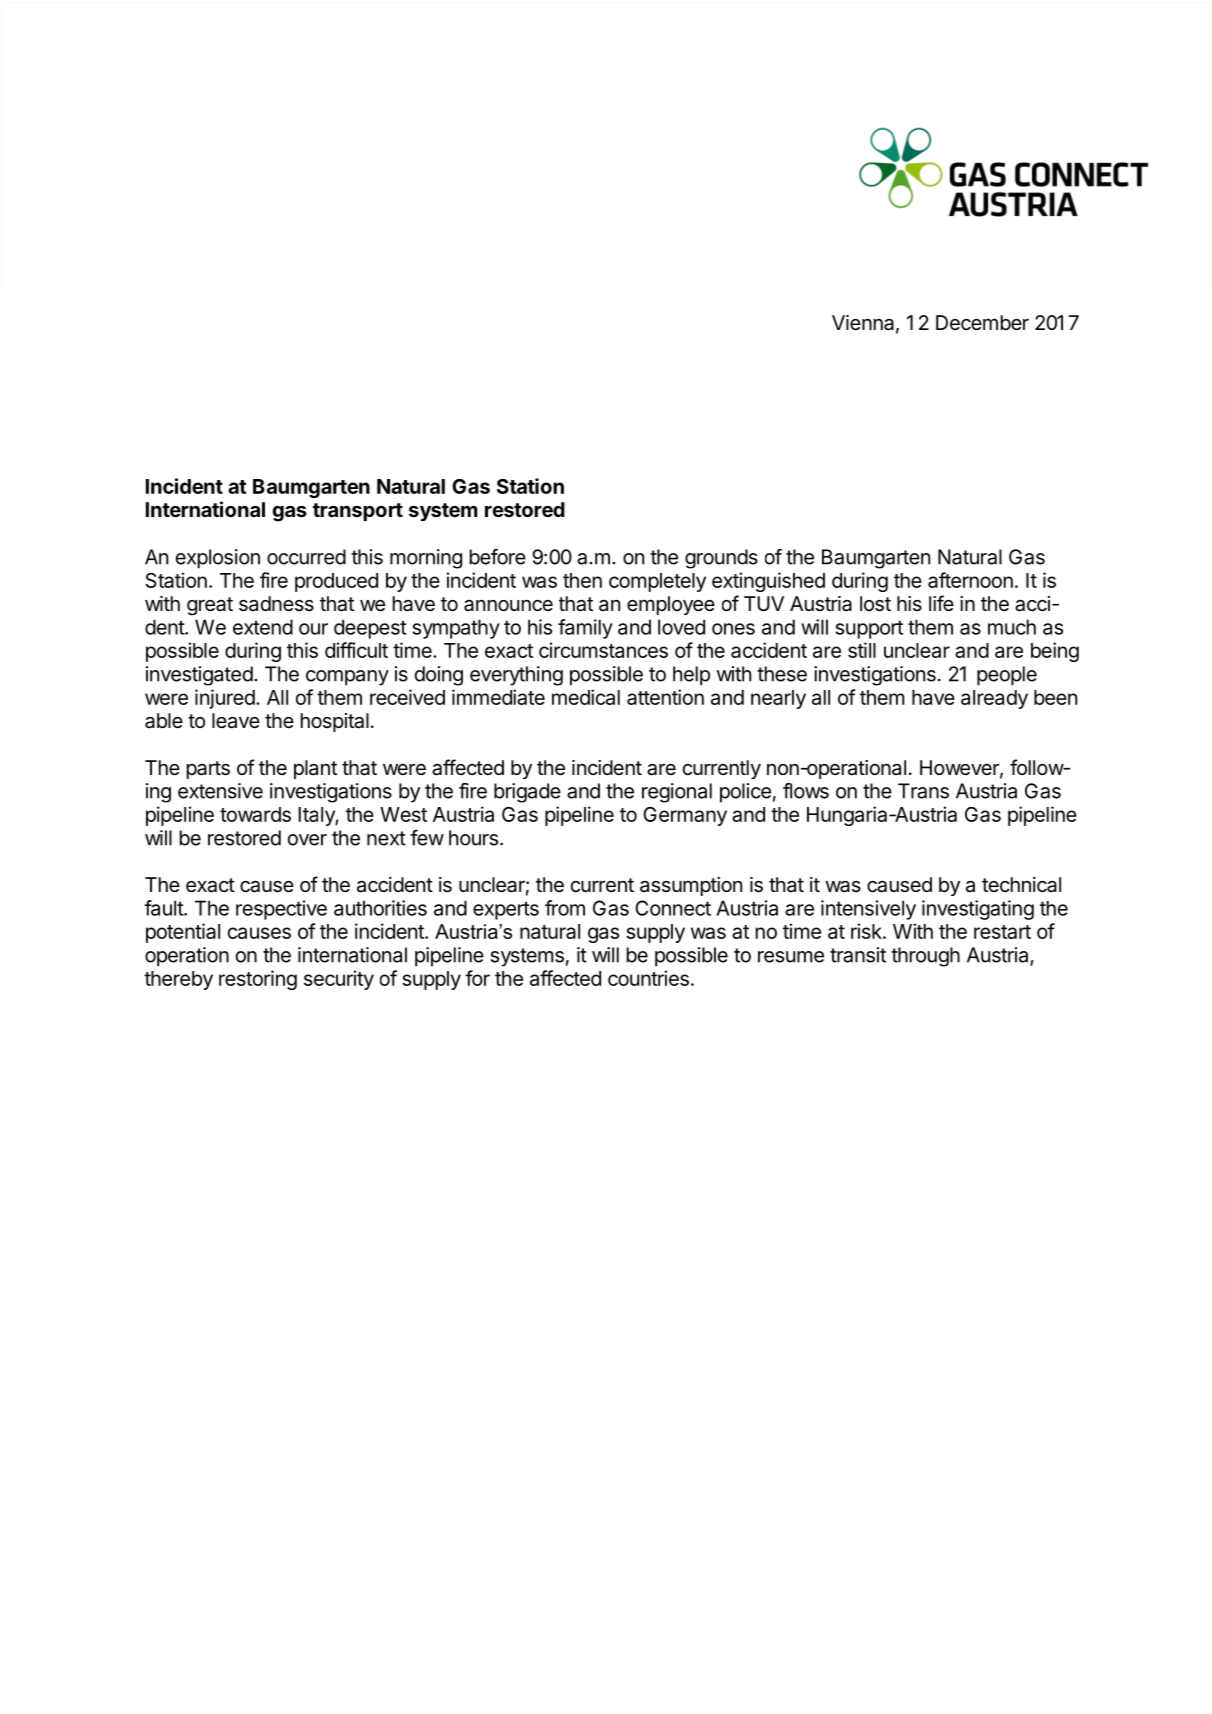 This screenshot has width=1212, height=1714. I want to click on before, so click(498, 557).
